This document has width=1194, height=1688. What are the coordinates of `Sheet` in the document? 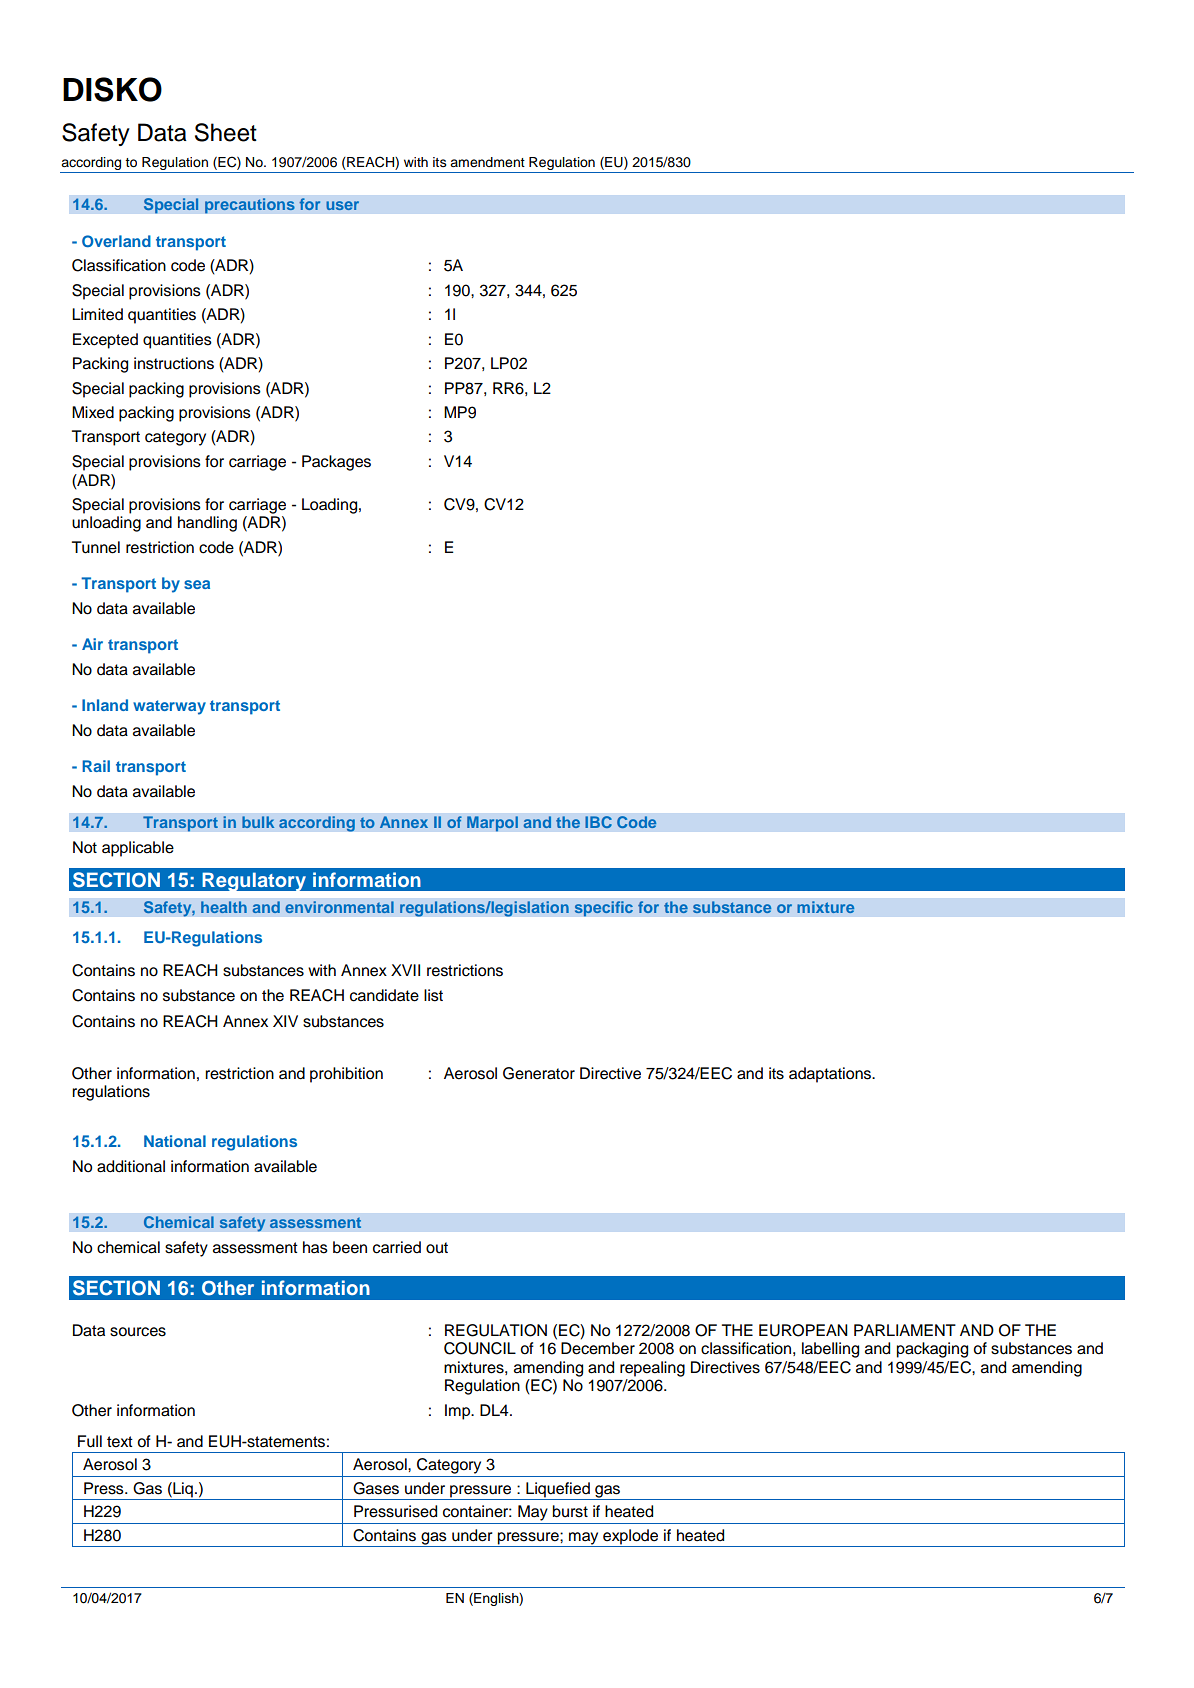 It's located at (226, 132).
